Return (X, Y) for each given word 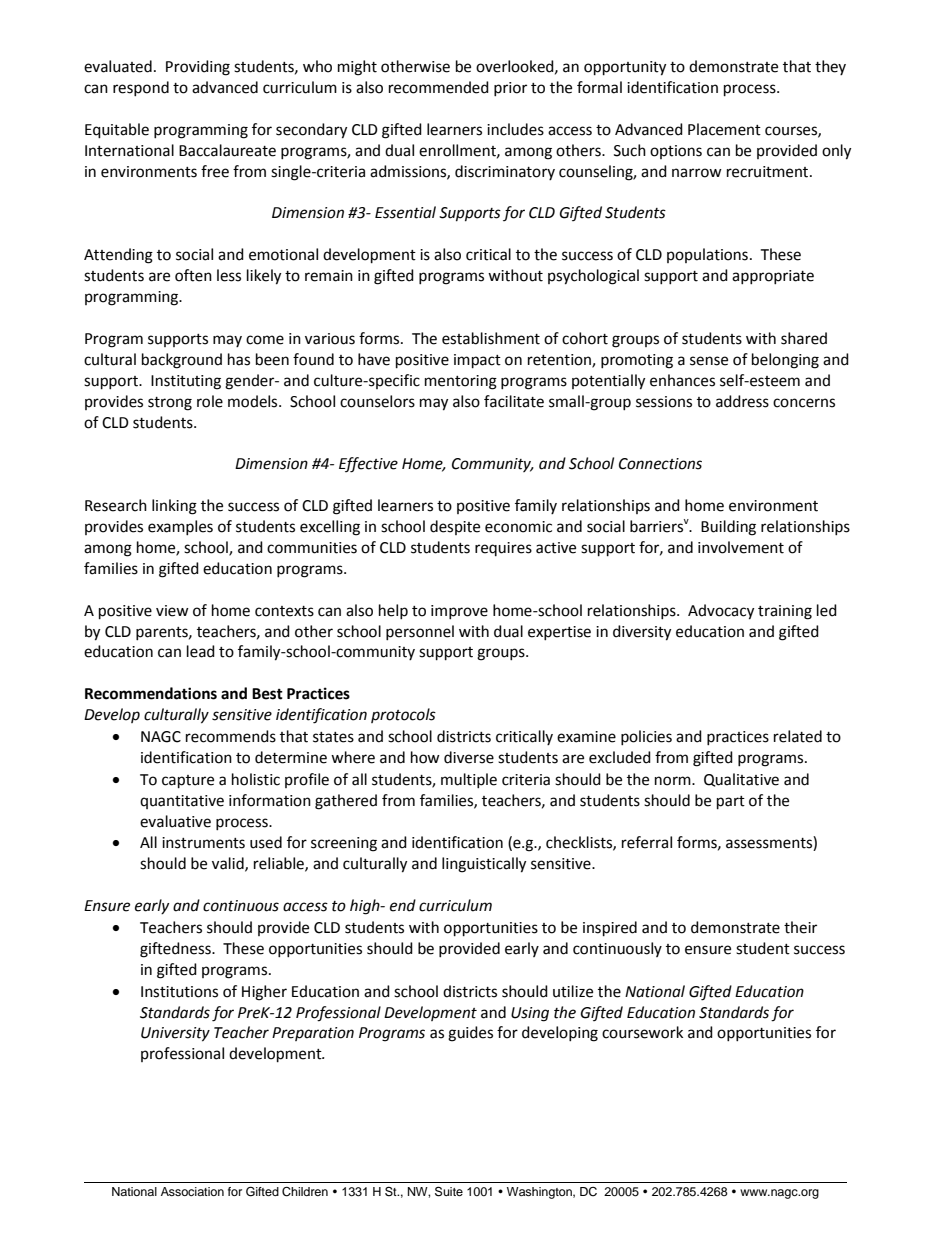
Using (530, 1014)
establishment (491, 338)
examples (180, 527)
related (798, 736)
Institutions (179, 992)
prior (510, 89)
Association (192, 1191)
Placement (724, 129)
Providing (198, 68)
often (193, 275)
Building (728, 528)
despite (455, 527)
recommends (231, 736)
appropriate (773, 277)
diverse (469, 757)
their (800, 927)
